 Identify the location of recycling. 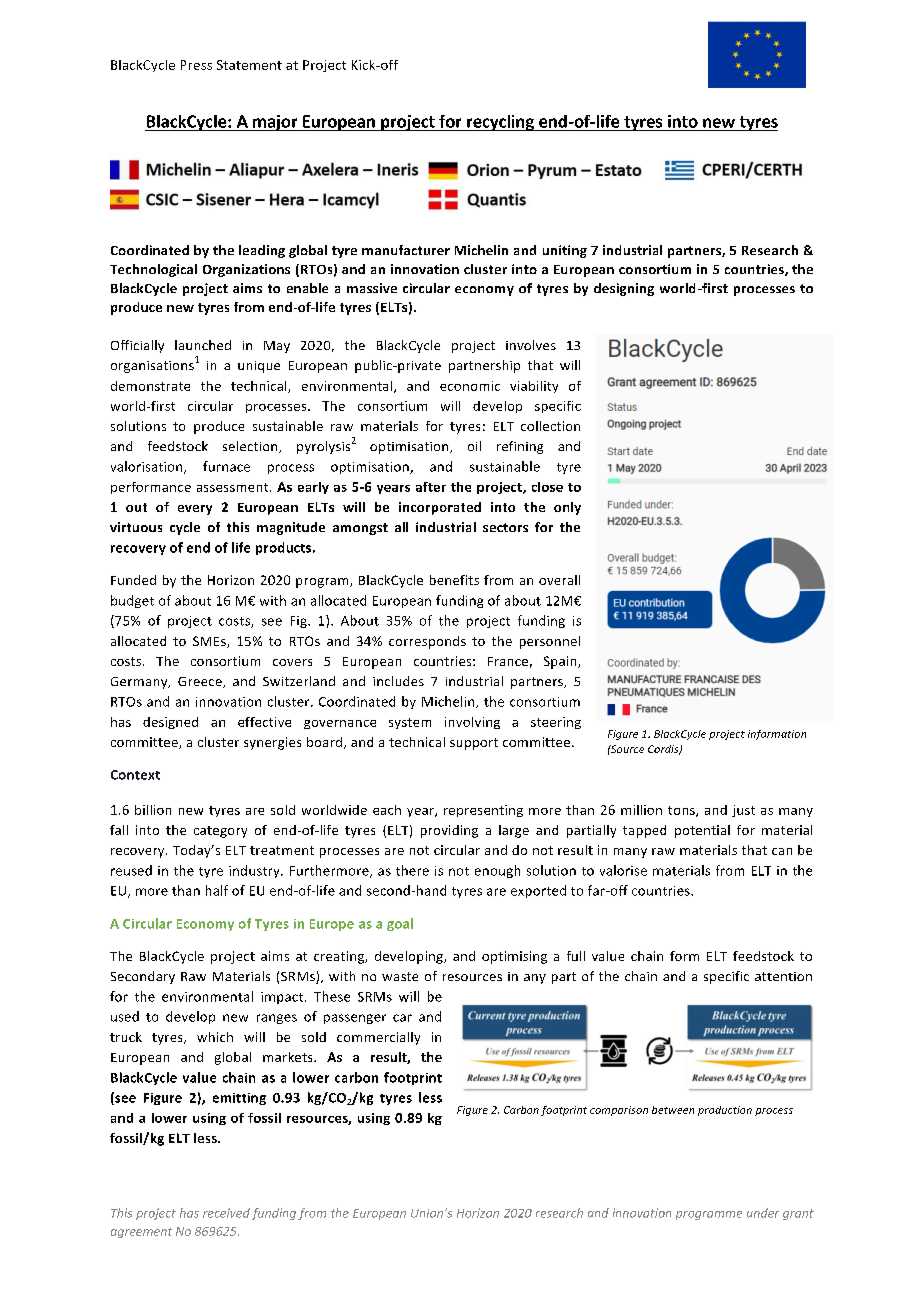
(500, 123).
